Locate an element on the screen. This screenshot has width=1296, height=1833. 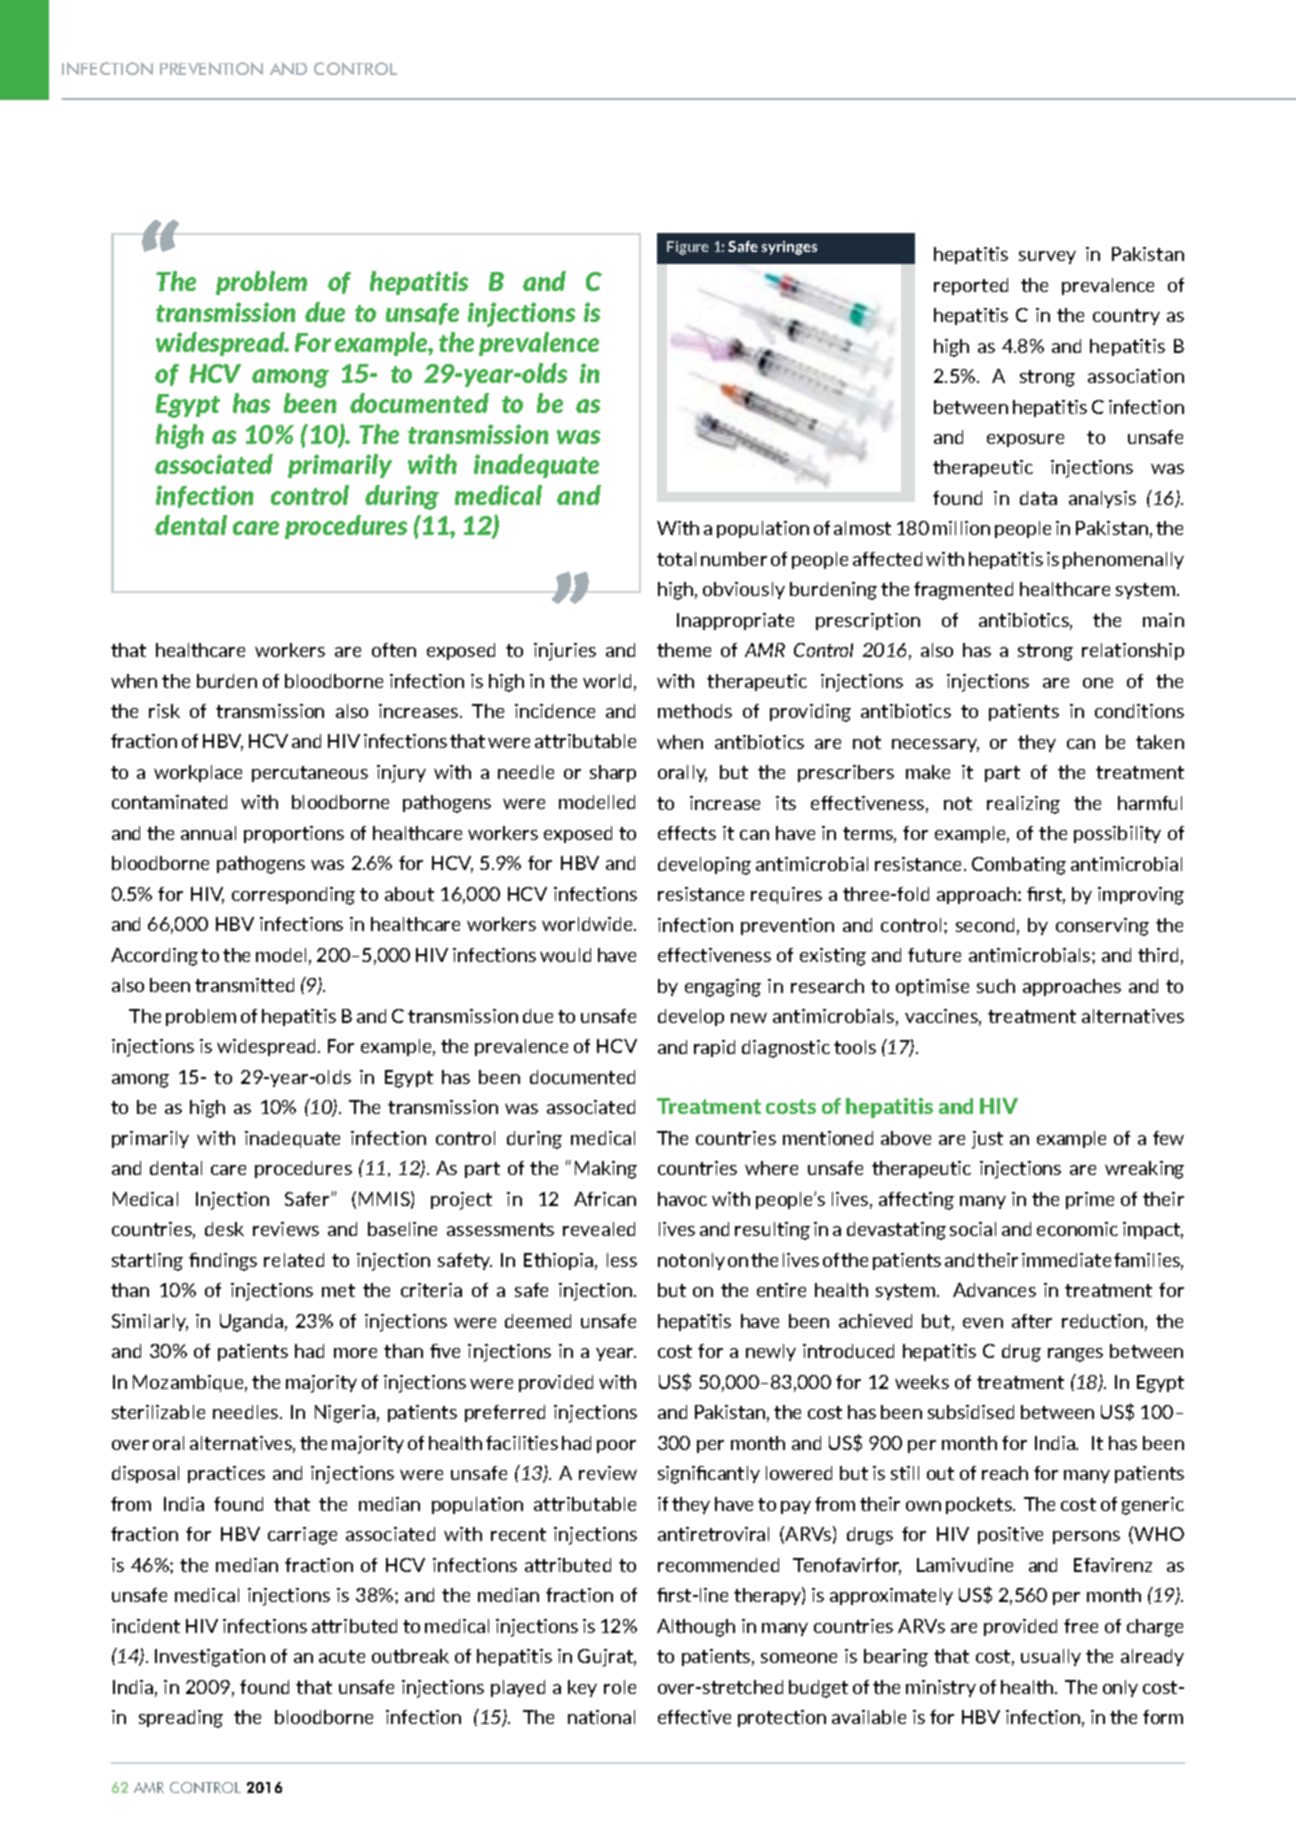
survey is located at coordinates (1047, 257).
